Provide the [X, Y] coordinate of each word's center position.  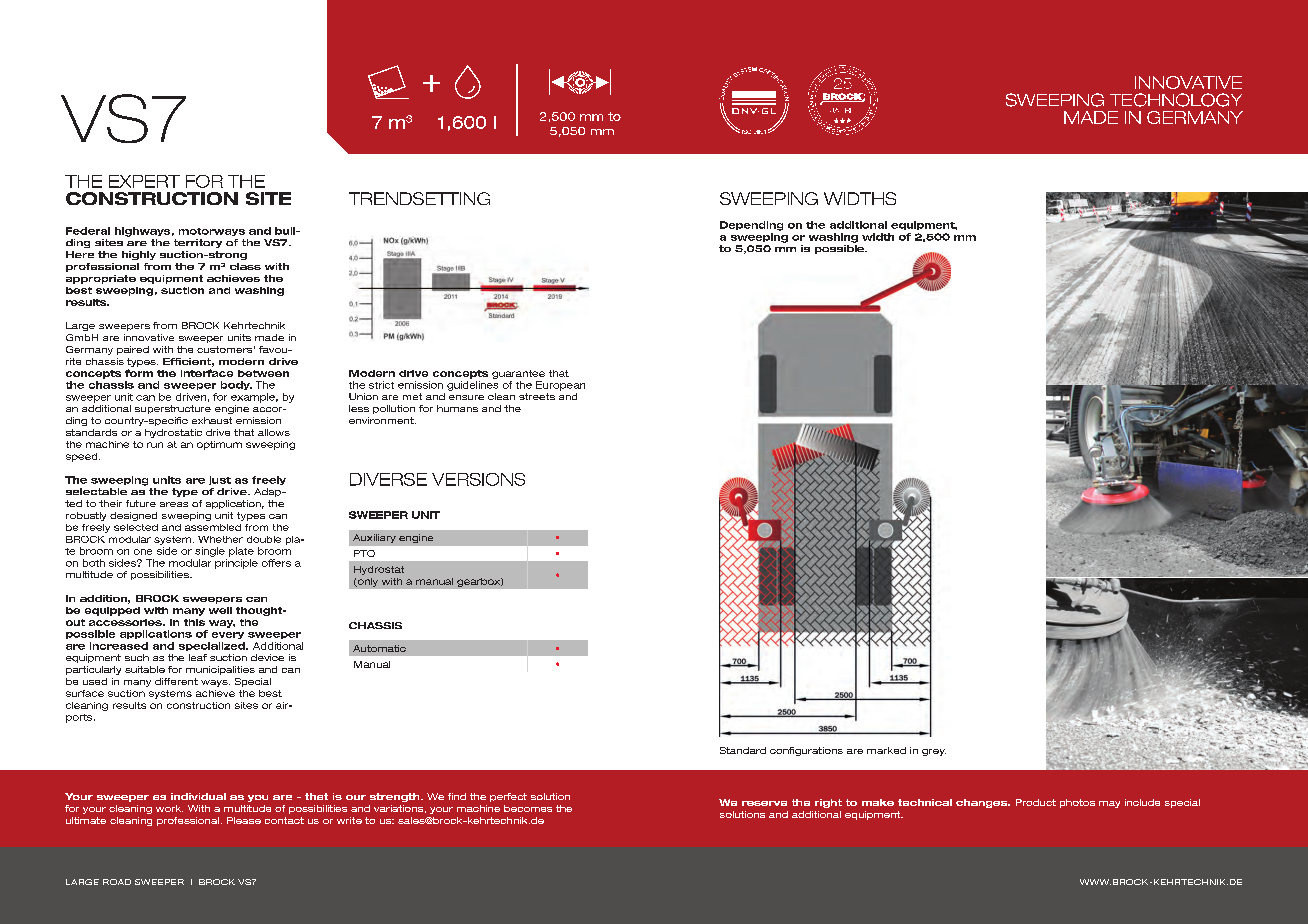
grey [934, 752]
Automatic [379, 648]
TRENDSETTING [419, 198]
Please [244, 820]
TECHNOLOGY [1176, 100]
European [560, 386]
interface [207, 373]
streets [537, 396]
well [220, 610]
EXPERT [144, 181]
